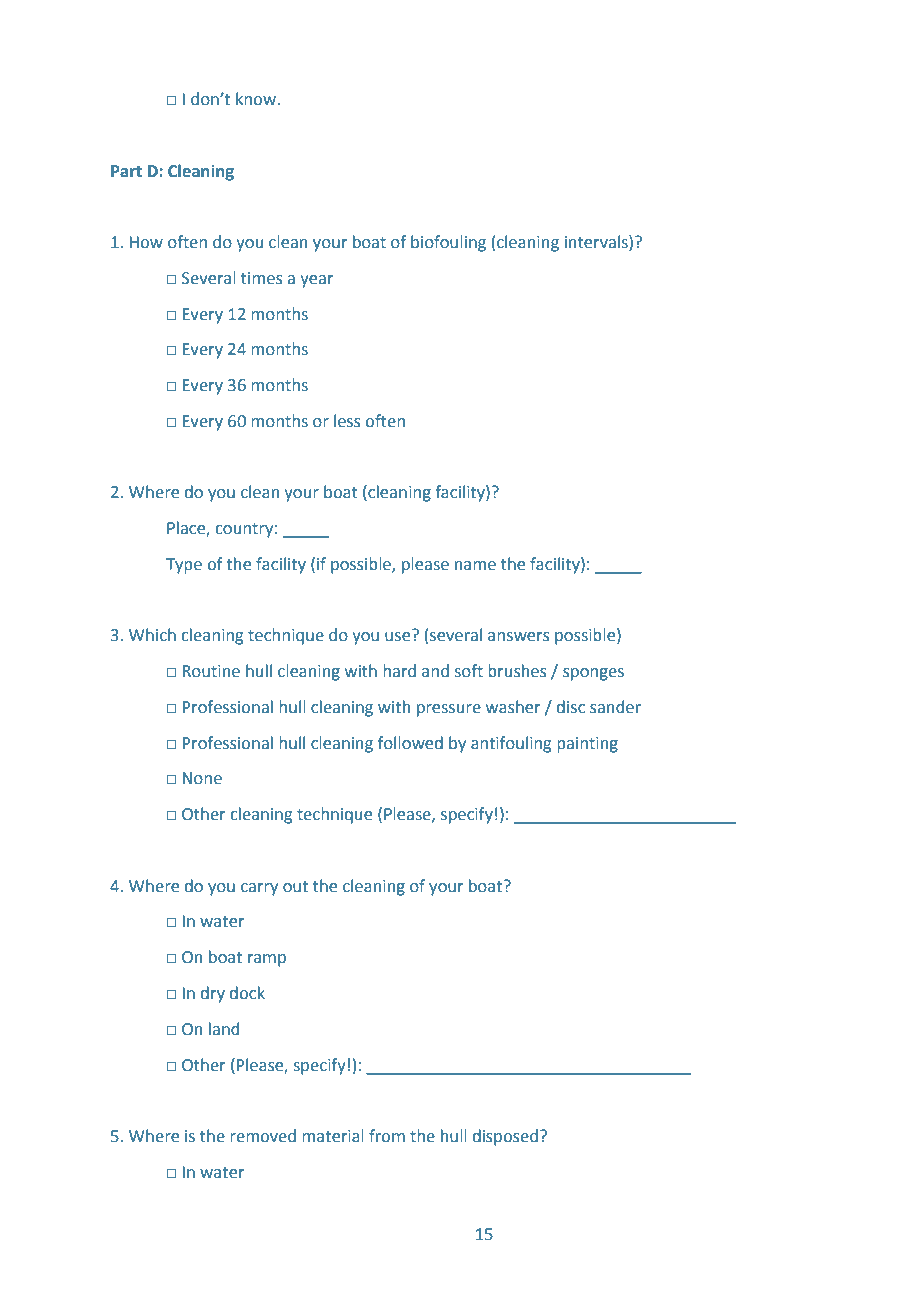 Image resolution: width=924 pixels, height=1309 pixels. Describe the element at coordinates (387, 1136) in the image. I see `from` at that location.
